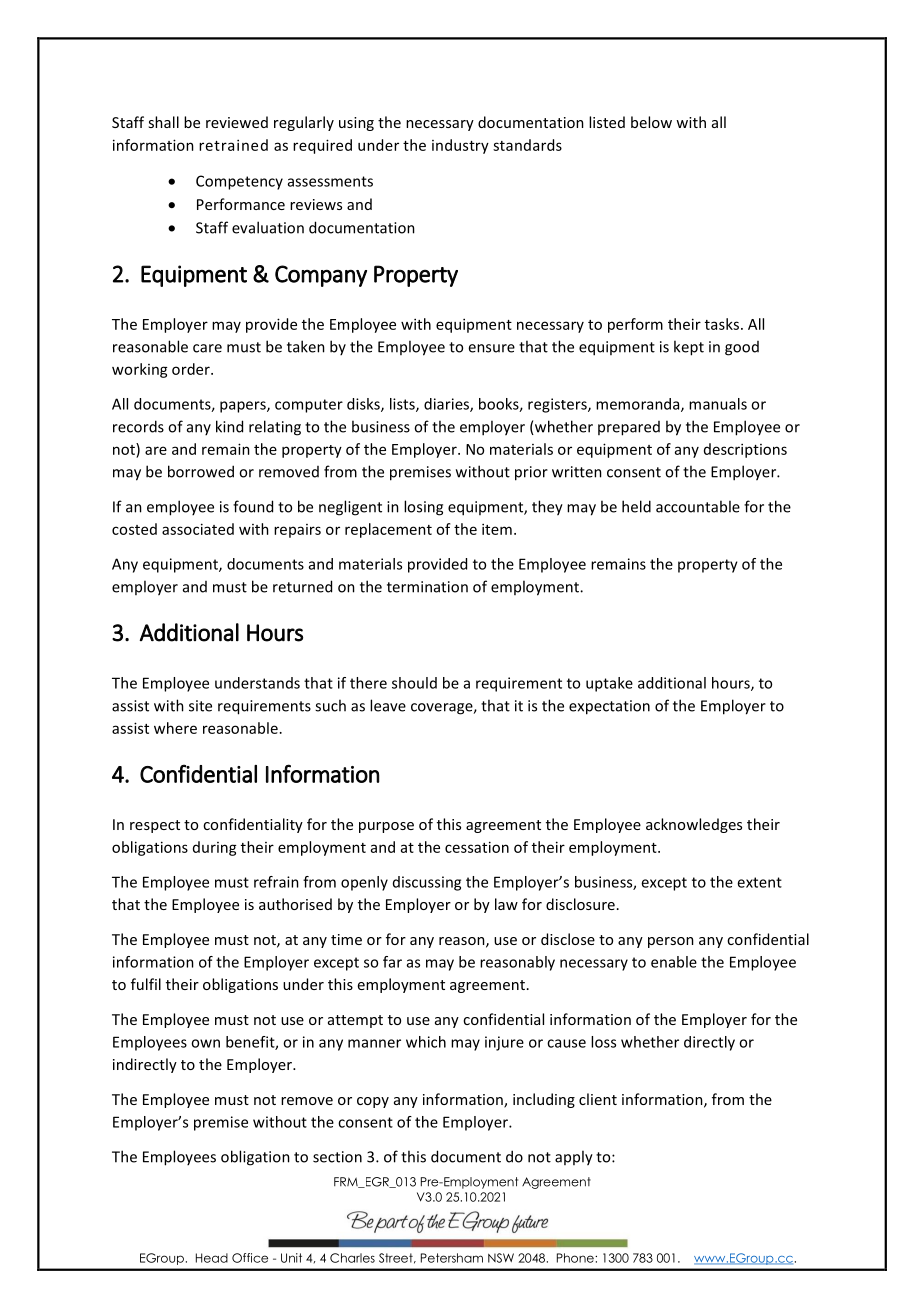  I want to click on industry, so click(460, 146).
